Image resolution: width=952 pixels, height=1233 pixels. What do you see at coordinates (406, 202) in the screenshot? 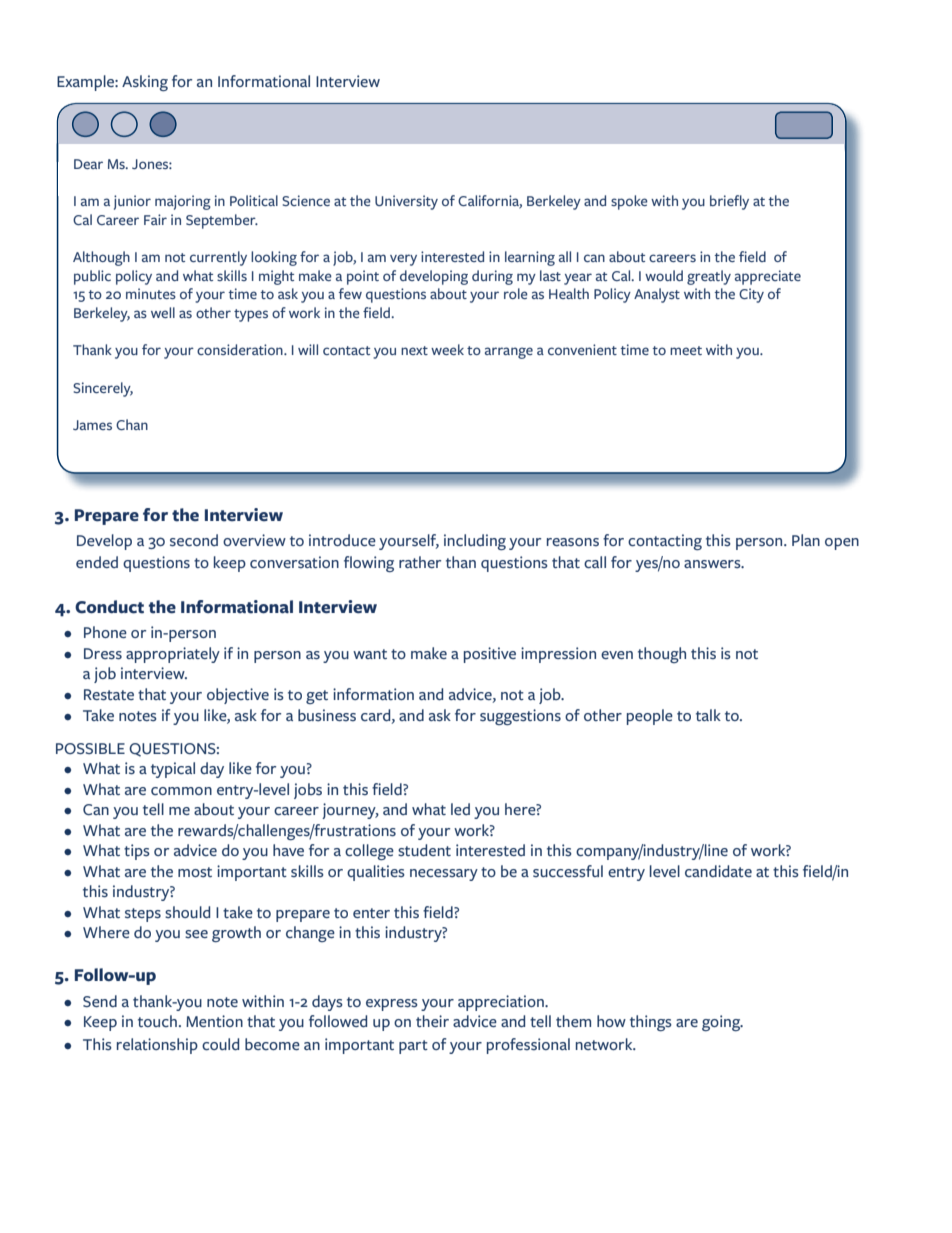
I see `University` at bounding box center [406, 202].
